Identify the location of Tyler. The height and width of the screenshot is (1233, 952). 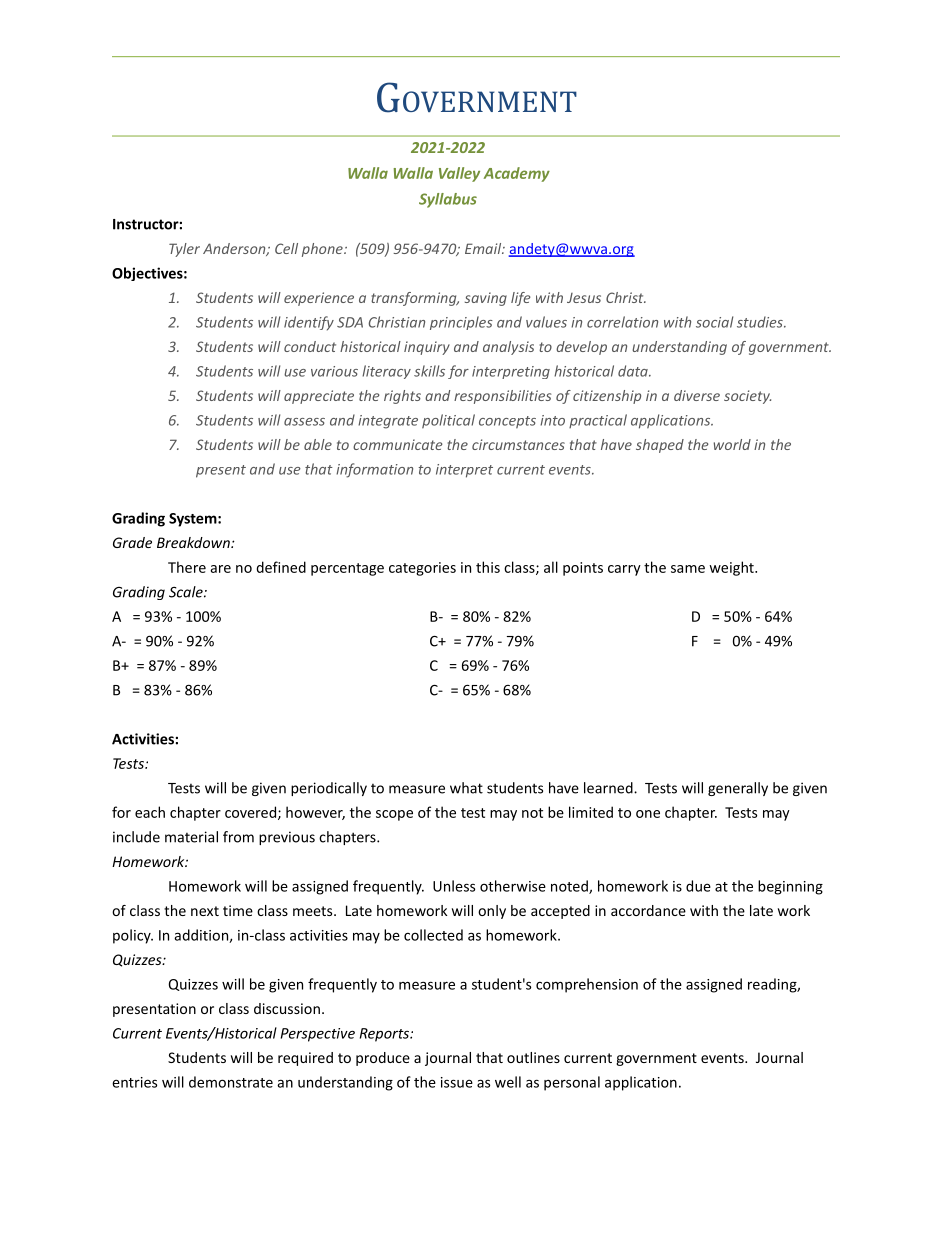
(184, 250).
